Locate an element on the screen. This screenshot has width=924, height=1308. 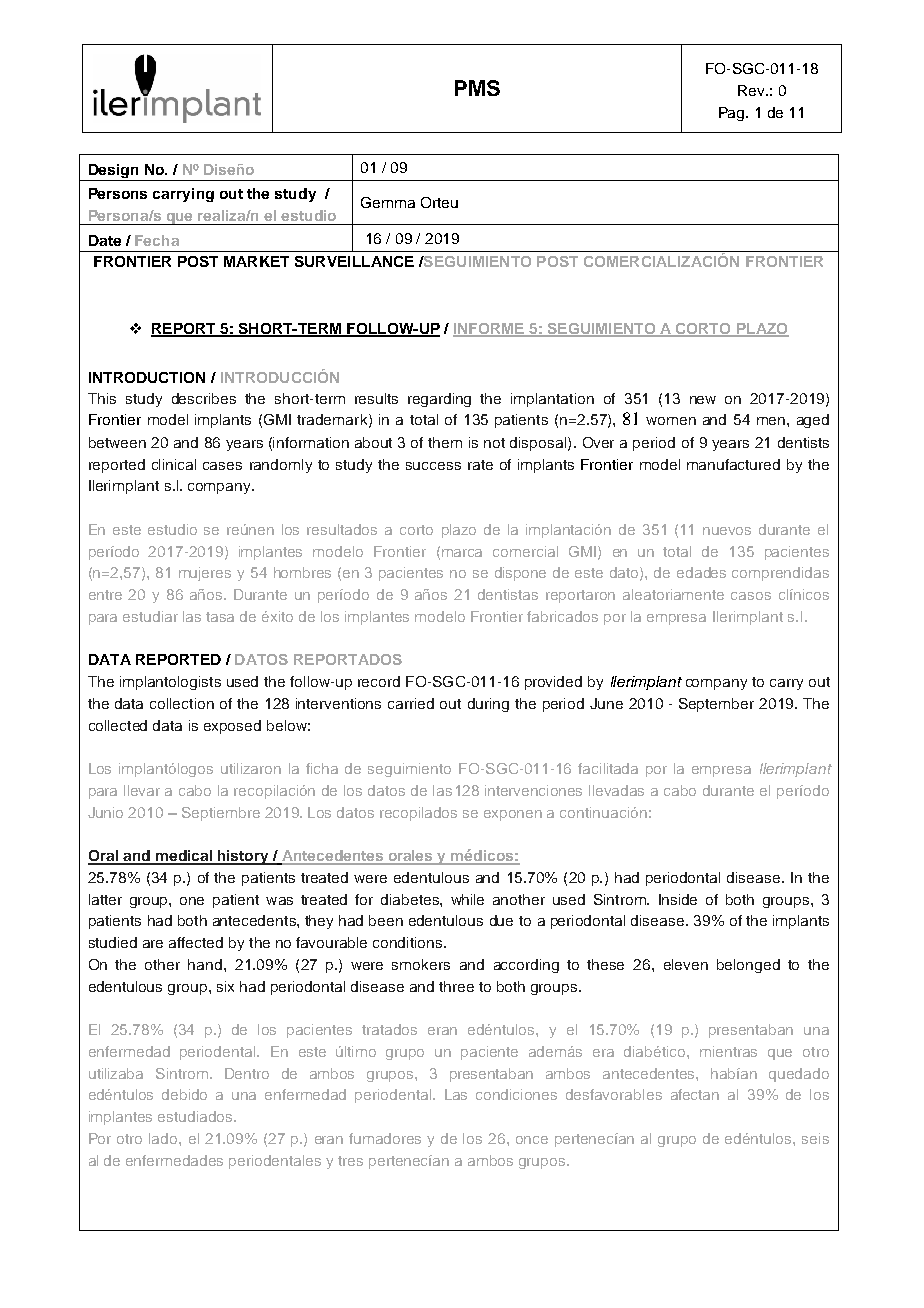
PMS is located at coordinates (477, 88).
